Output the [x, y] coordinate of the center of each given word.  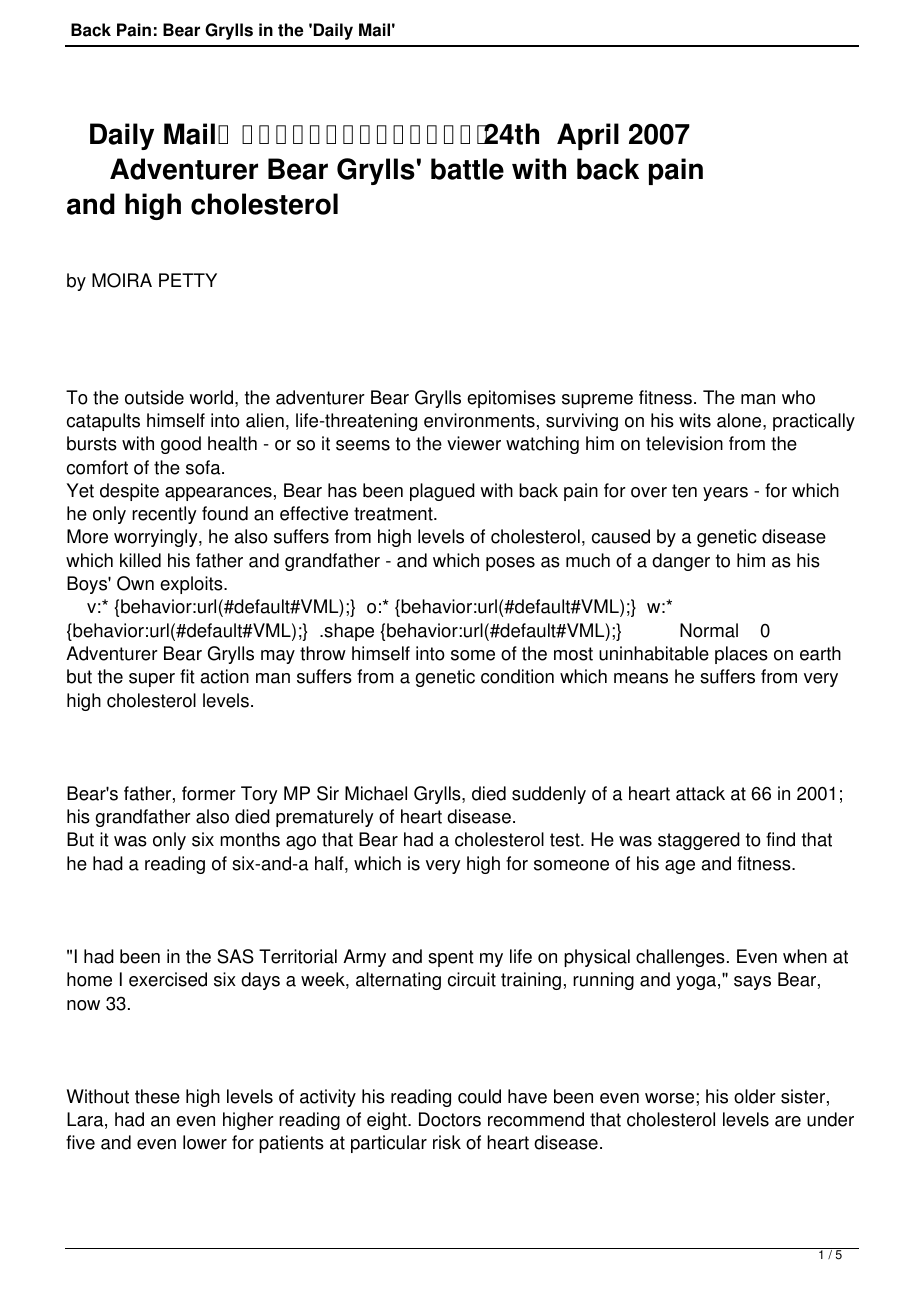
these [157, 1096]
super [152, 680]
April [588, 136]
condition [517, 676]
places [741, 655]
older [755, 1096]
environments [479, 420]
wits [695, 420]
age [680, 867]
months [250, 839]
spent [451, 958]
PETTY [188, 280]
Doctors [450, 1119]
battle [467, 169]
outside [154, 397]
